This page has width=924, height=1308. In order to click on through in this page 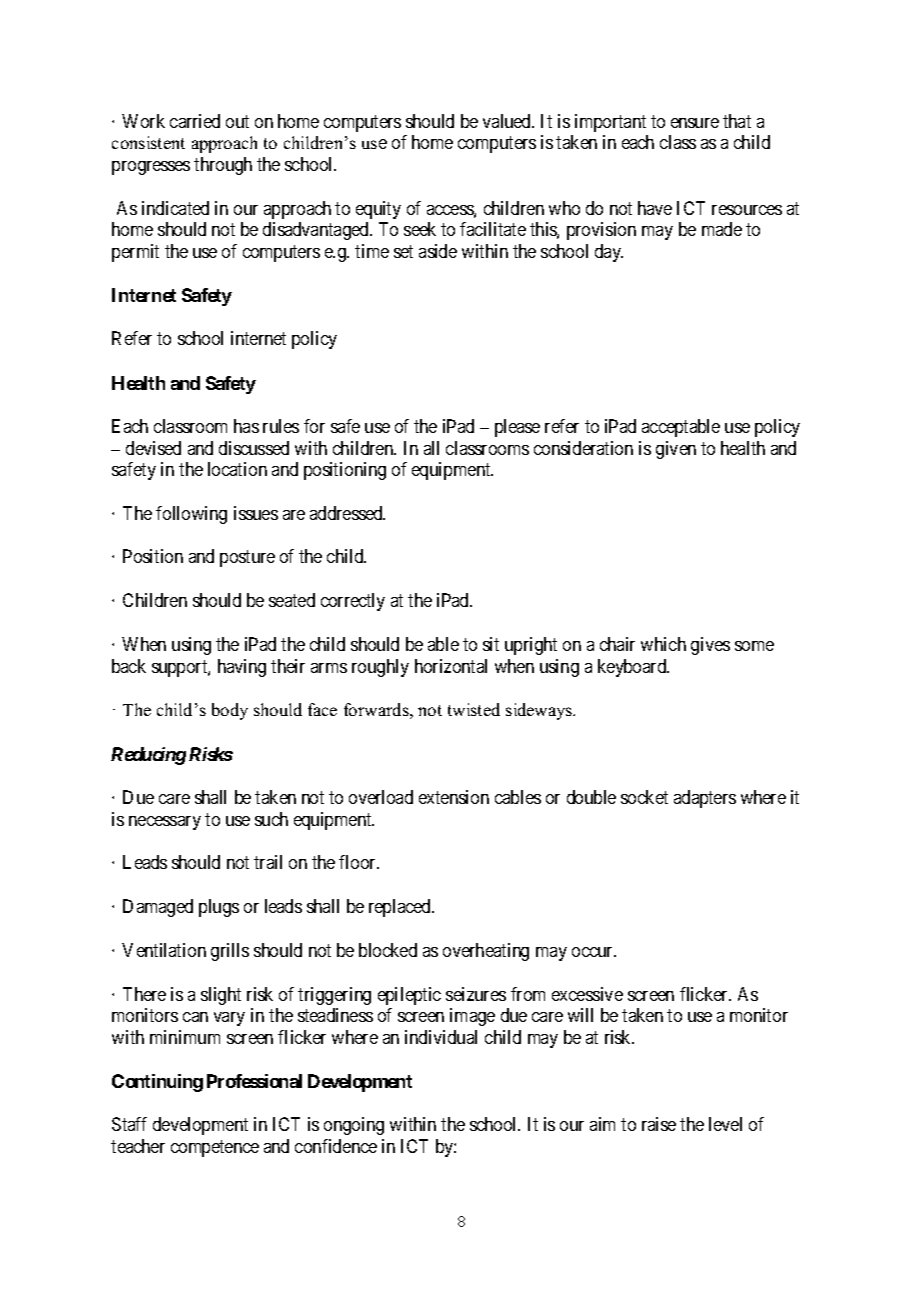, I will do `click(223, 166)`.
